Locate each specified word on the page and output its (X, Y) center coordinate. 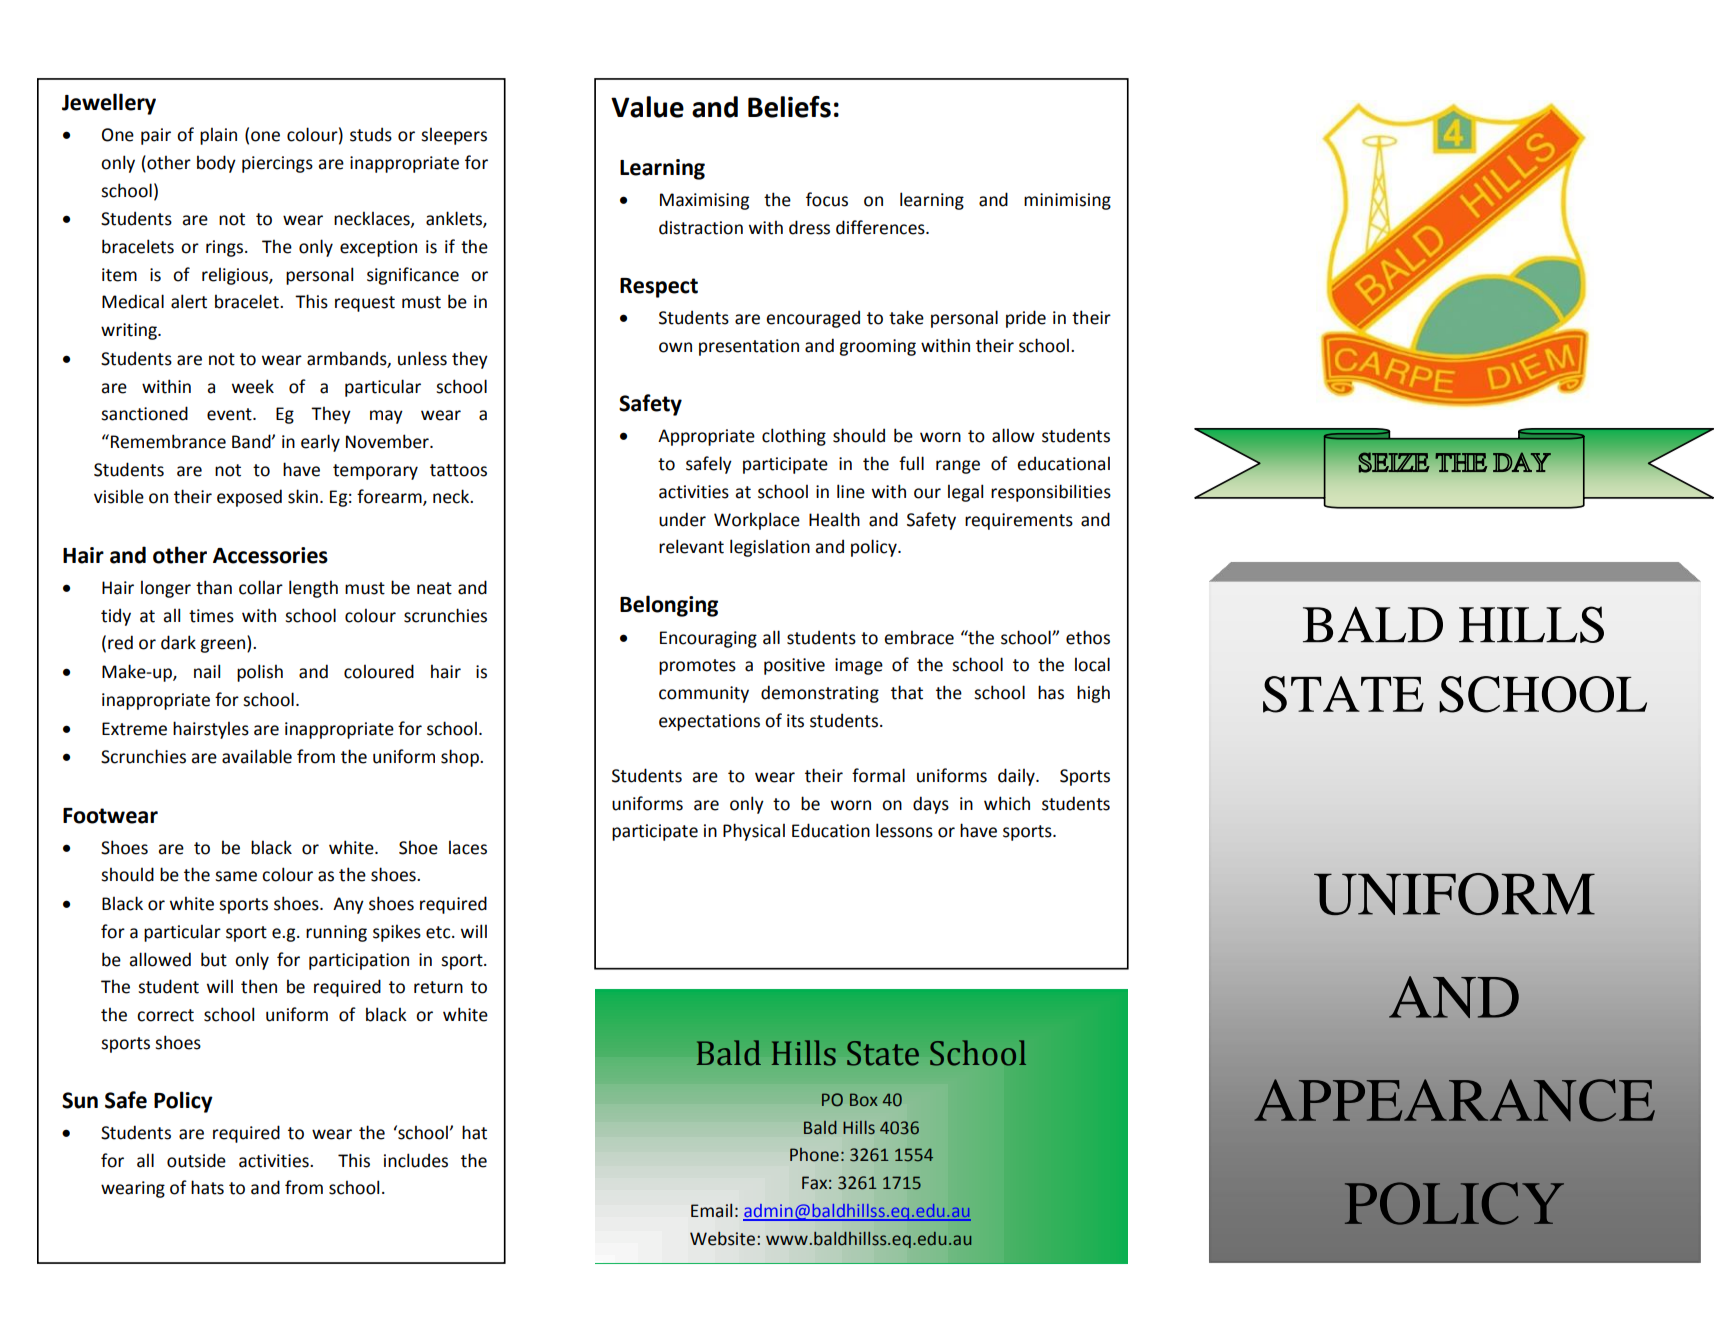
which (1007, 803)
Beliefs (789, 107)
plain (218, 136)
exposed (249, 498)
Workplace (757, 521)
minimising (1067, 201)
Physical (754, 832)
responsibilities (1051, 493)
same (236, 876)
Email (711, 1210)
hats (207, 1187)
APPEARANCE (1454, 1100)
